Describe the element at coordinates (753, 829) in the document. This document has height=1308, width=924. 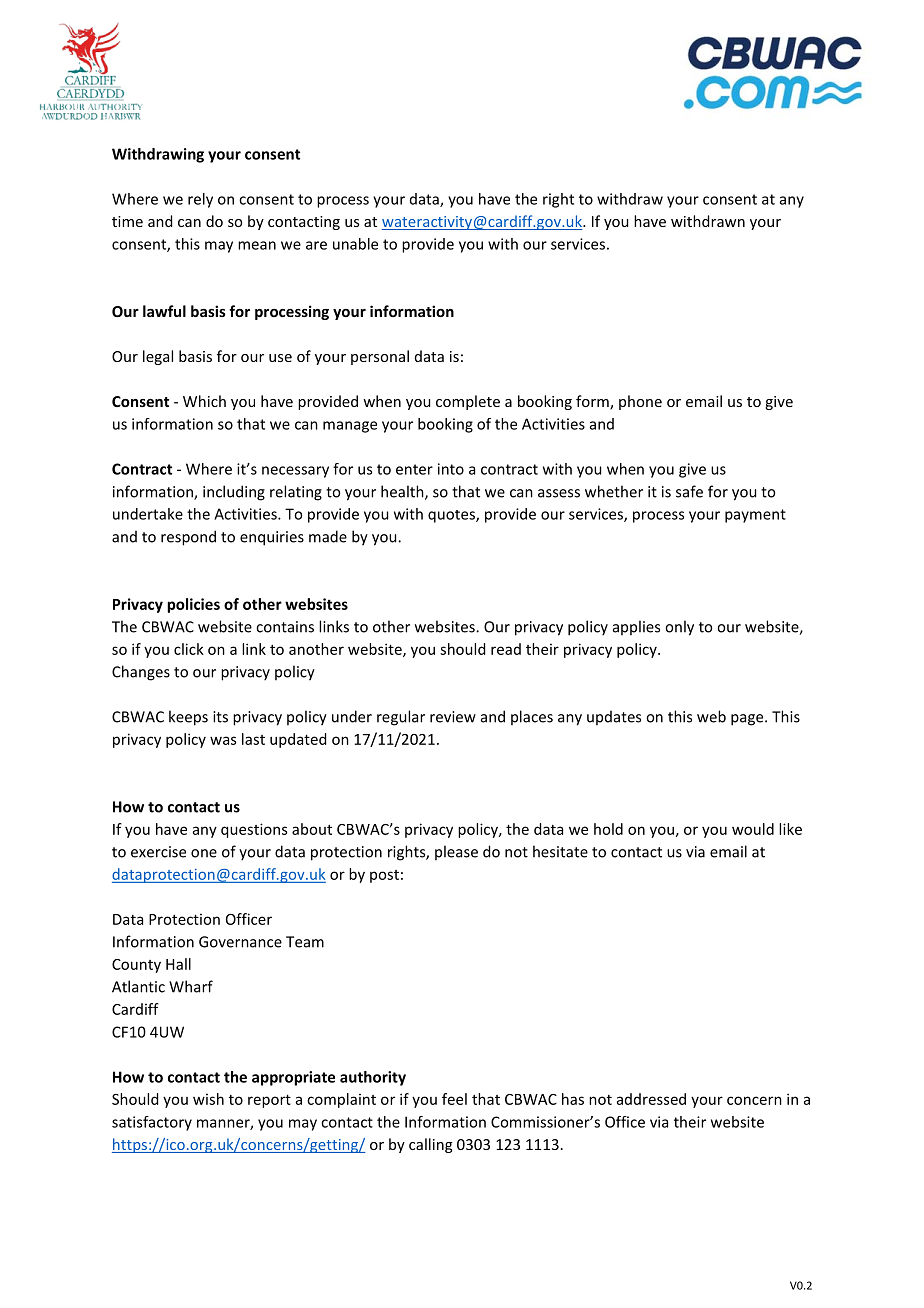
I see `would` at that location.
